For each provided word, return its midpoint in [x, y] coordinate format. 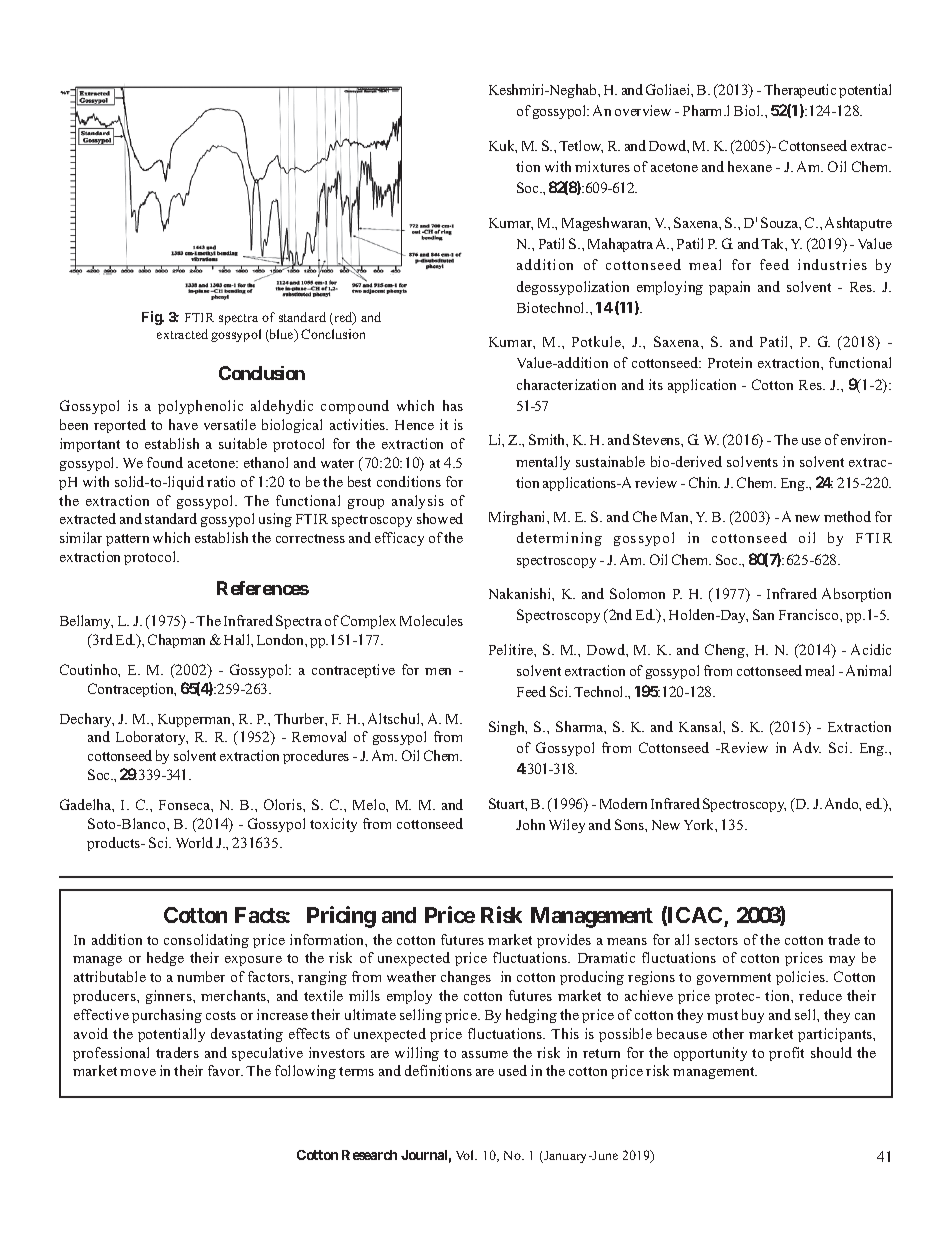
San [763, 614]
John [530, 824]
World [194, 842]
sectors [716, 940]
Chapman [176, 641]
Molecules [431, 620]
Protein [730, 362]
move [138, 1072]
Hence [414, 425]
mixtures [602, 166]
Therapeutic [800, 91]
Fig [152, 318]
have [183, 424]
